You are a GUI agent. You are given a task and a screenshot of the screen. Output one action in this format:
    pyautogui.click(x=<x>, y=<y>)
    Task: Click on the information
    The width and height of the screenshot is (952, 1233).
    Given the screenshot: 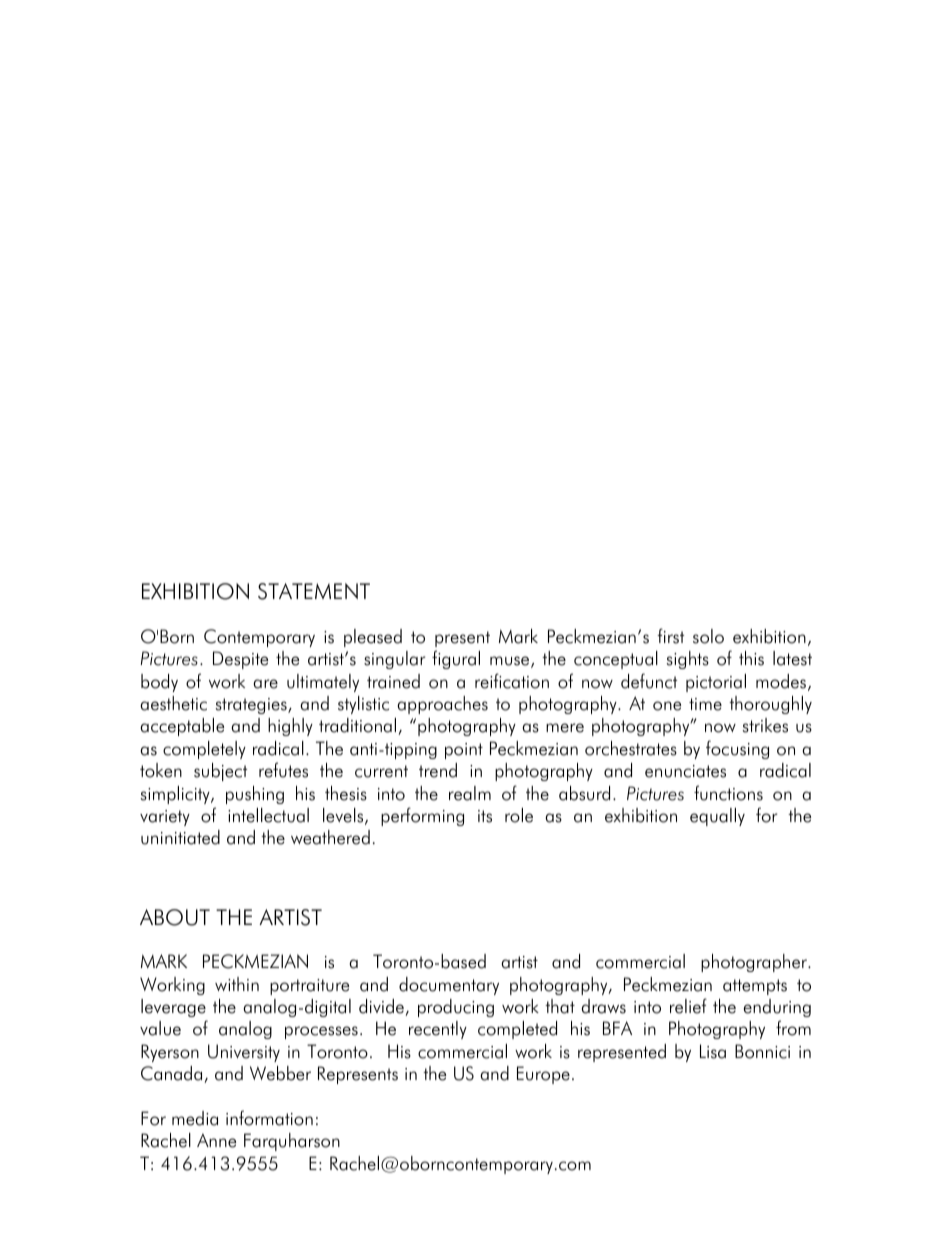 What is the action you would take?
    pyautogui.click(x=269, y=1118)
